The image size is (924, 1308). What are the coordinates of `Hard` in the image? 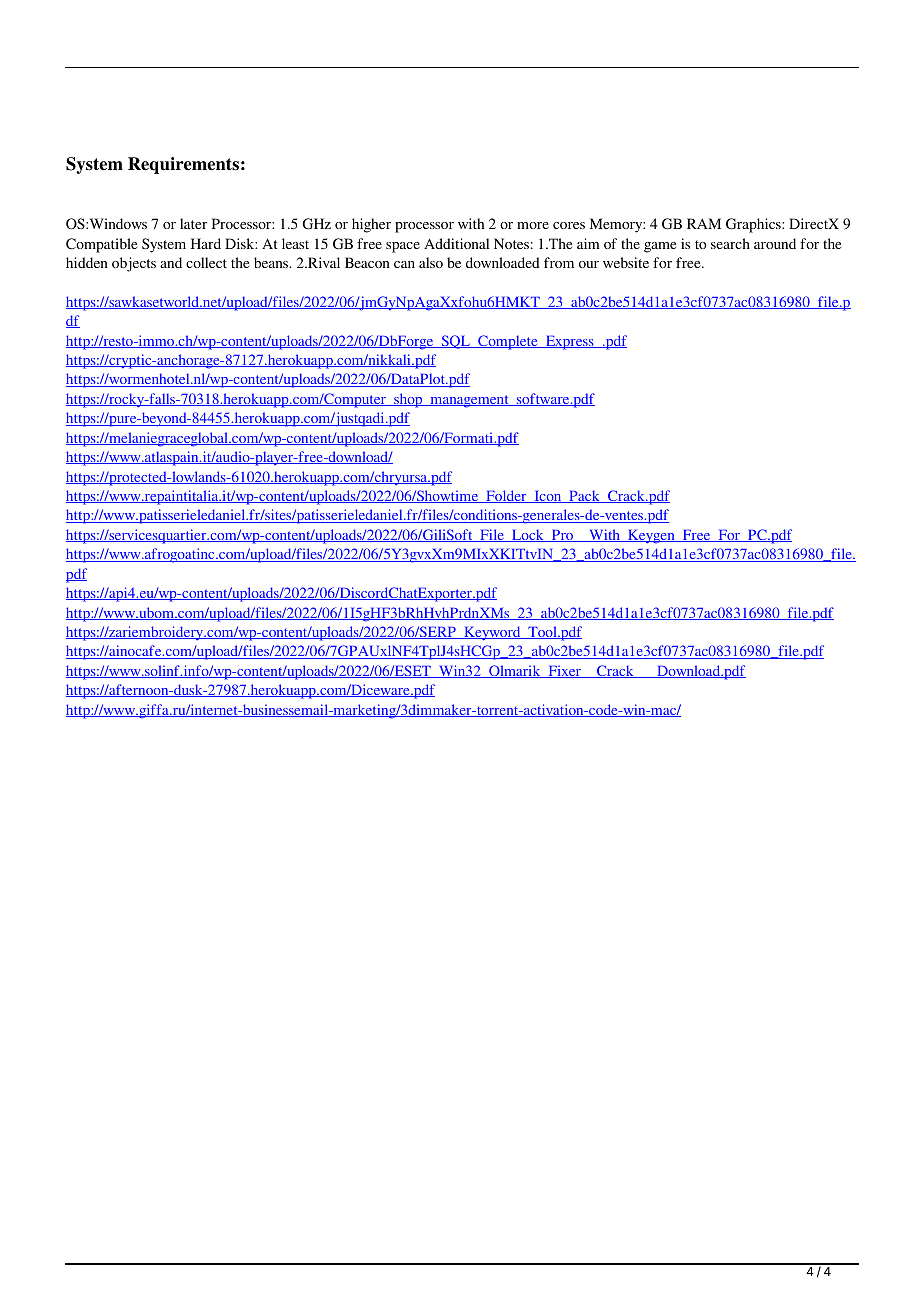 It's located at (206, 243).
